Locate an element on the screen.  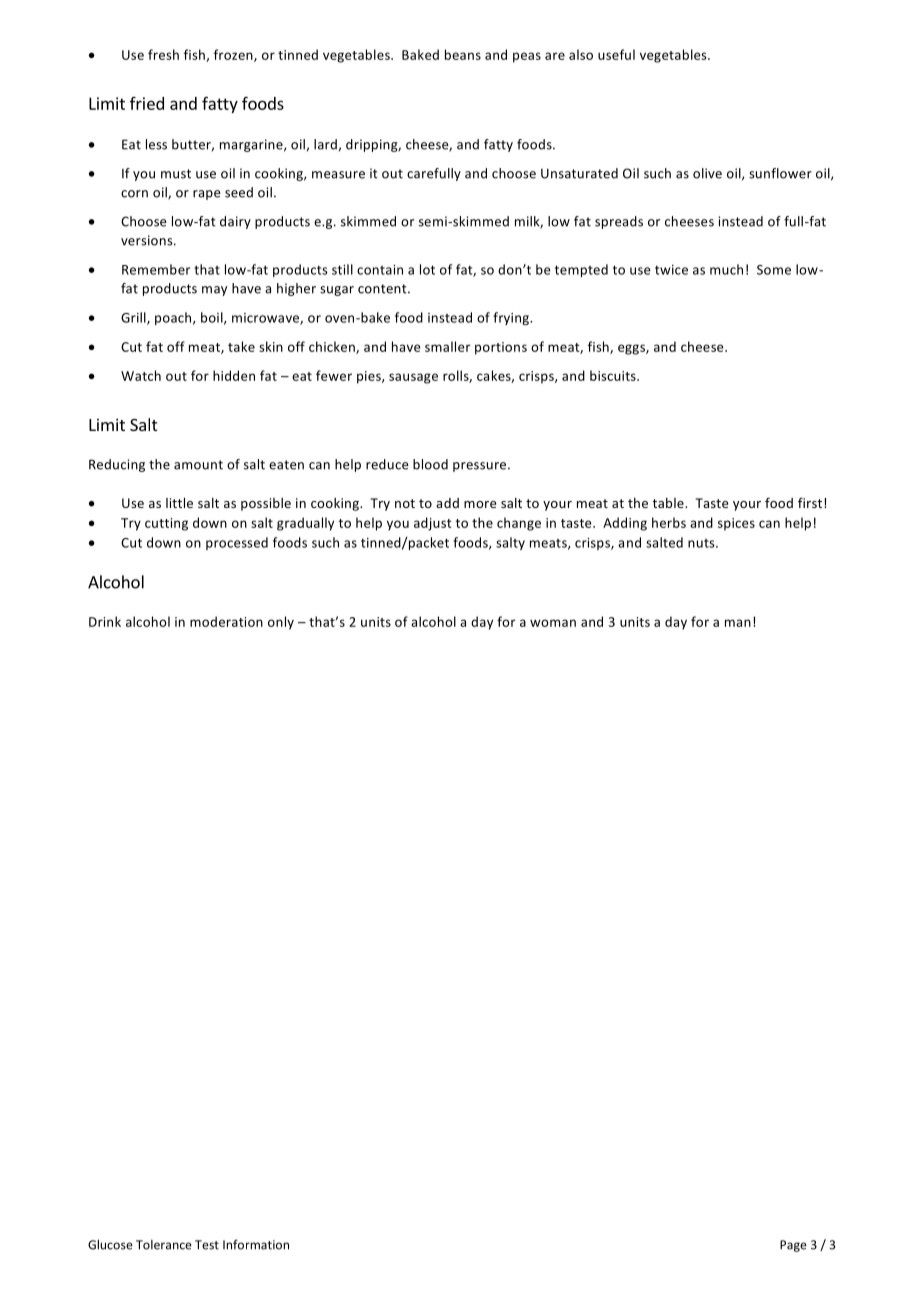
useful is located at coordinates (616, 54).
